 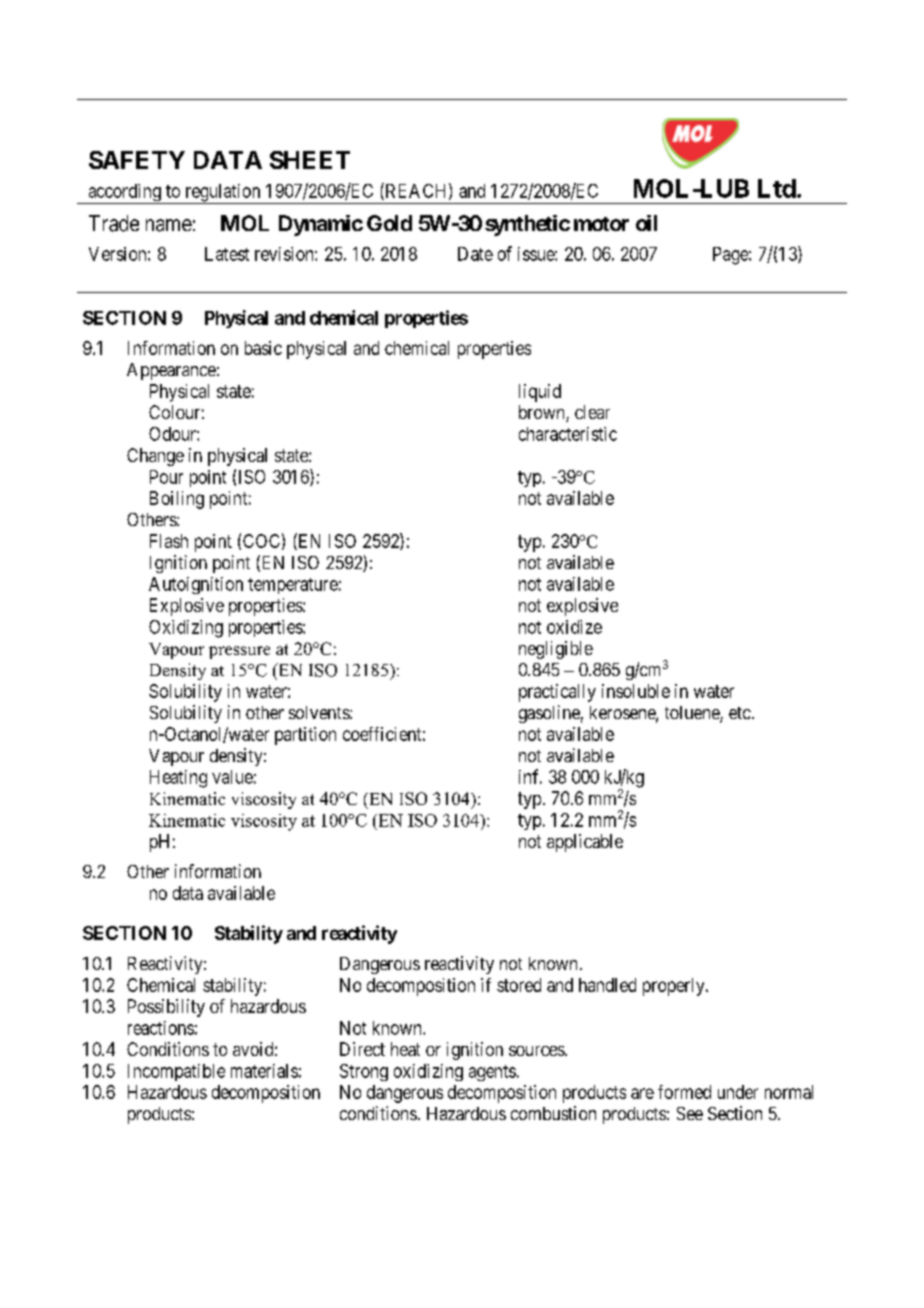 I want to click on value, so click(x=232, y=777).
